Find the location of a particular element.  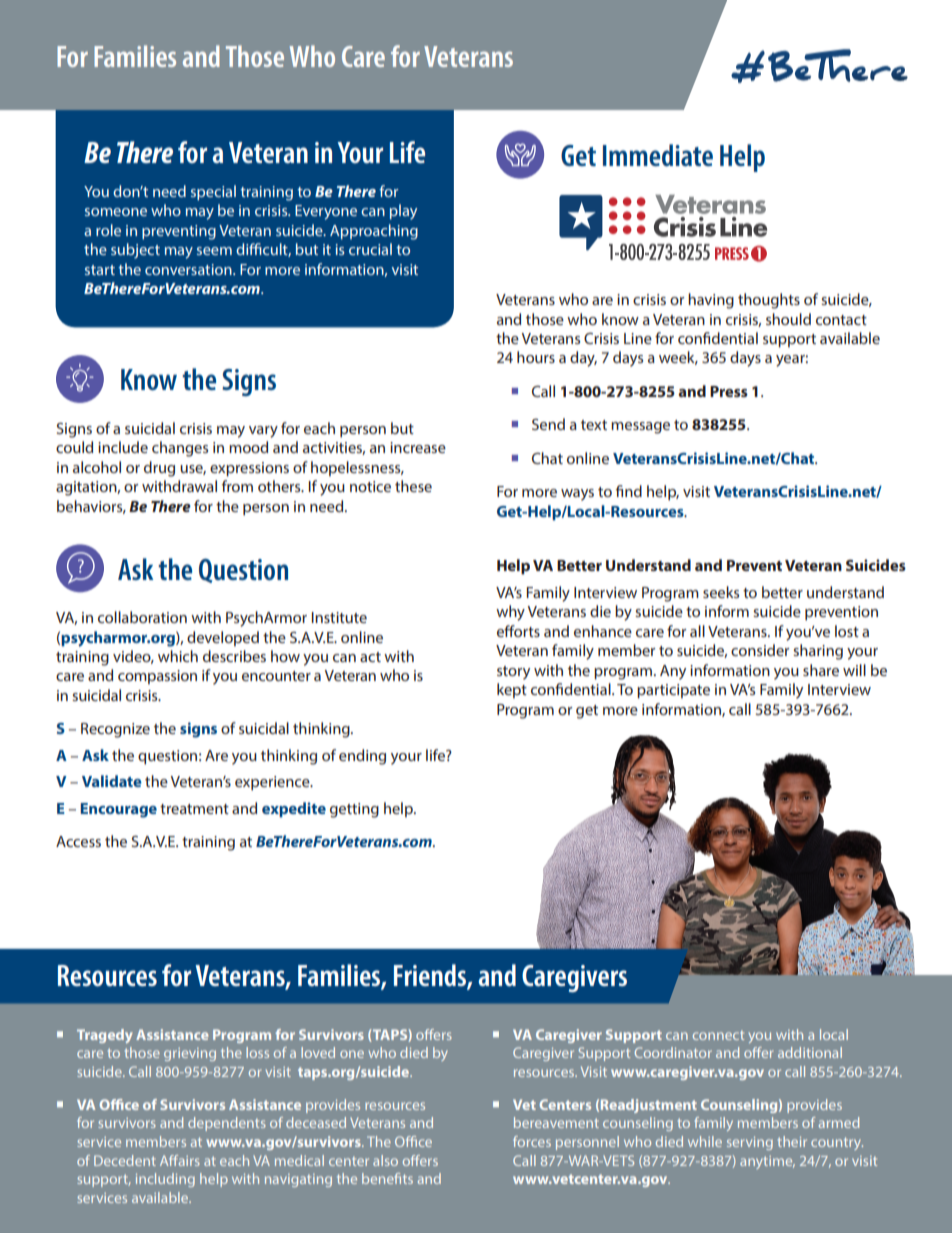

connect is located at coordinates (718, 1035).
